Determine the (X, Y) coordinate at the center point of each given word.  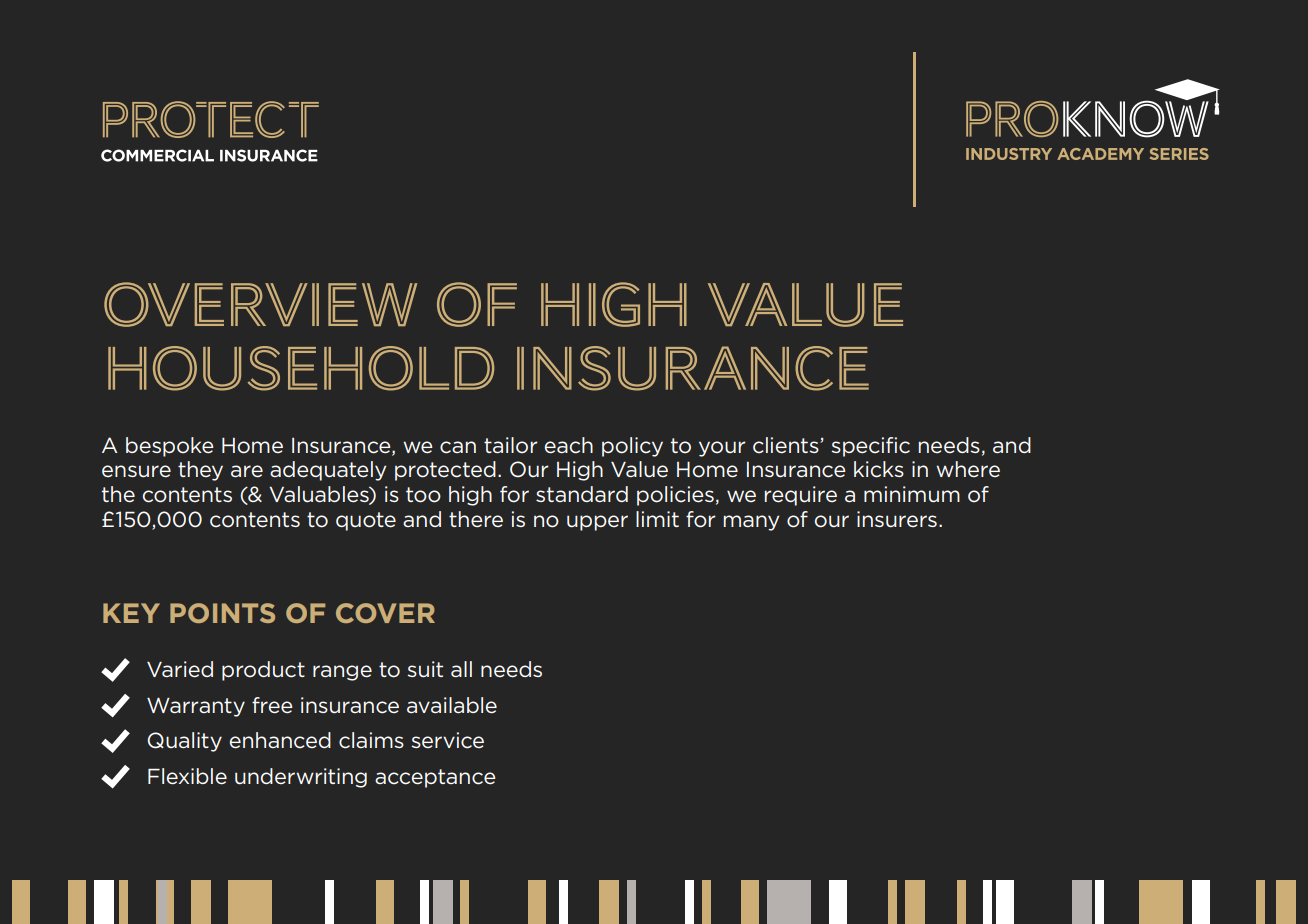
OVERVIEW (260, 304)
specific (870, 447)
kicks (879, 469)
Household (301, 368)
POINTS (222, 613)
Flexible (187, 776)
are (247, 471)
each (568, 445)
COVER (385, 613)
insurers (897, 519)
